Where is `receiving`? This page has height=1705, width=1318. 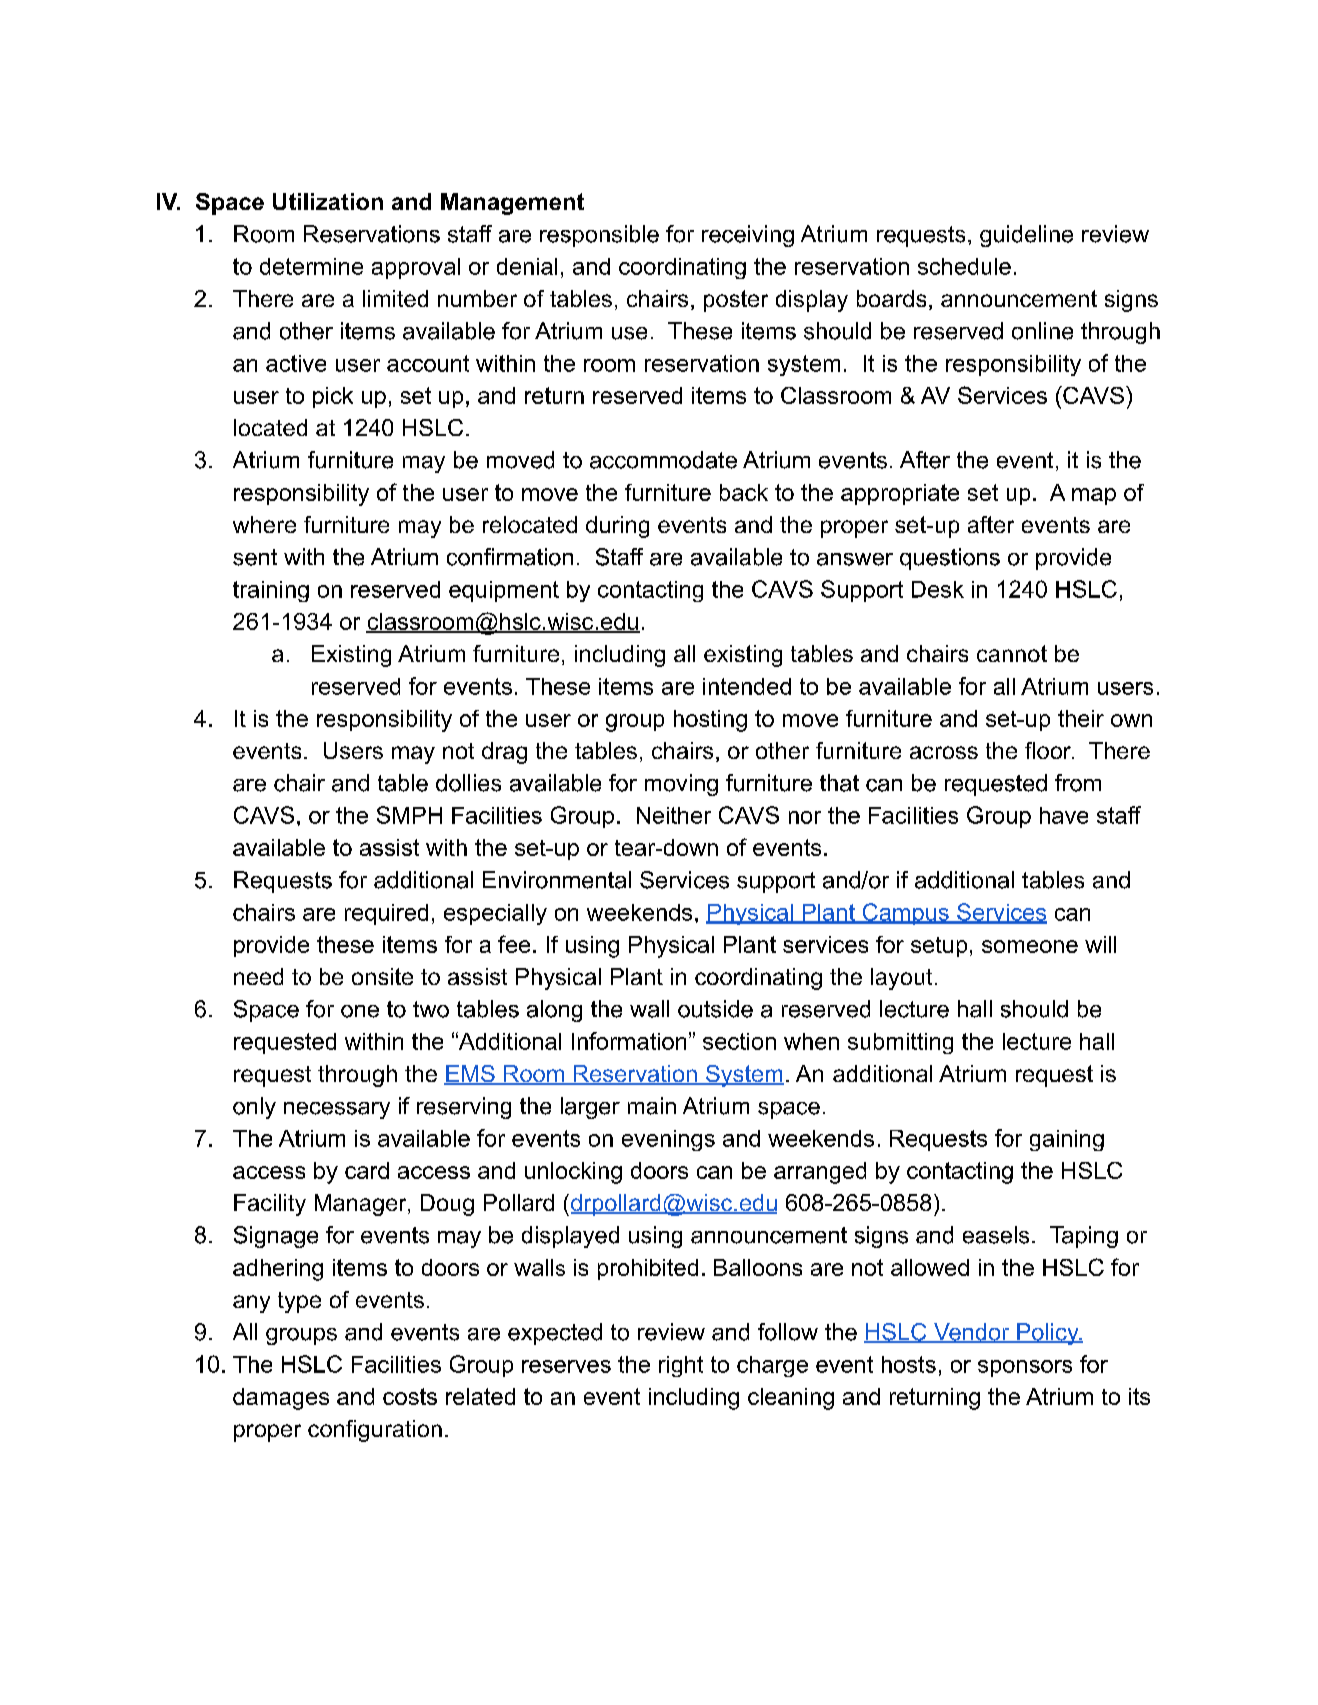 receiving is located at coordinates (748, 236).
